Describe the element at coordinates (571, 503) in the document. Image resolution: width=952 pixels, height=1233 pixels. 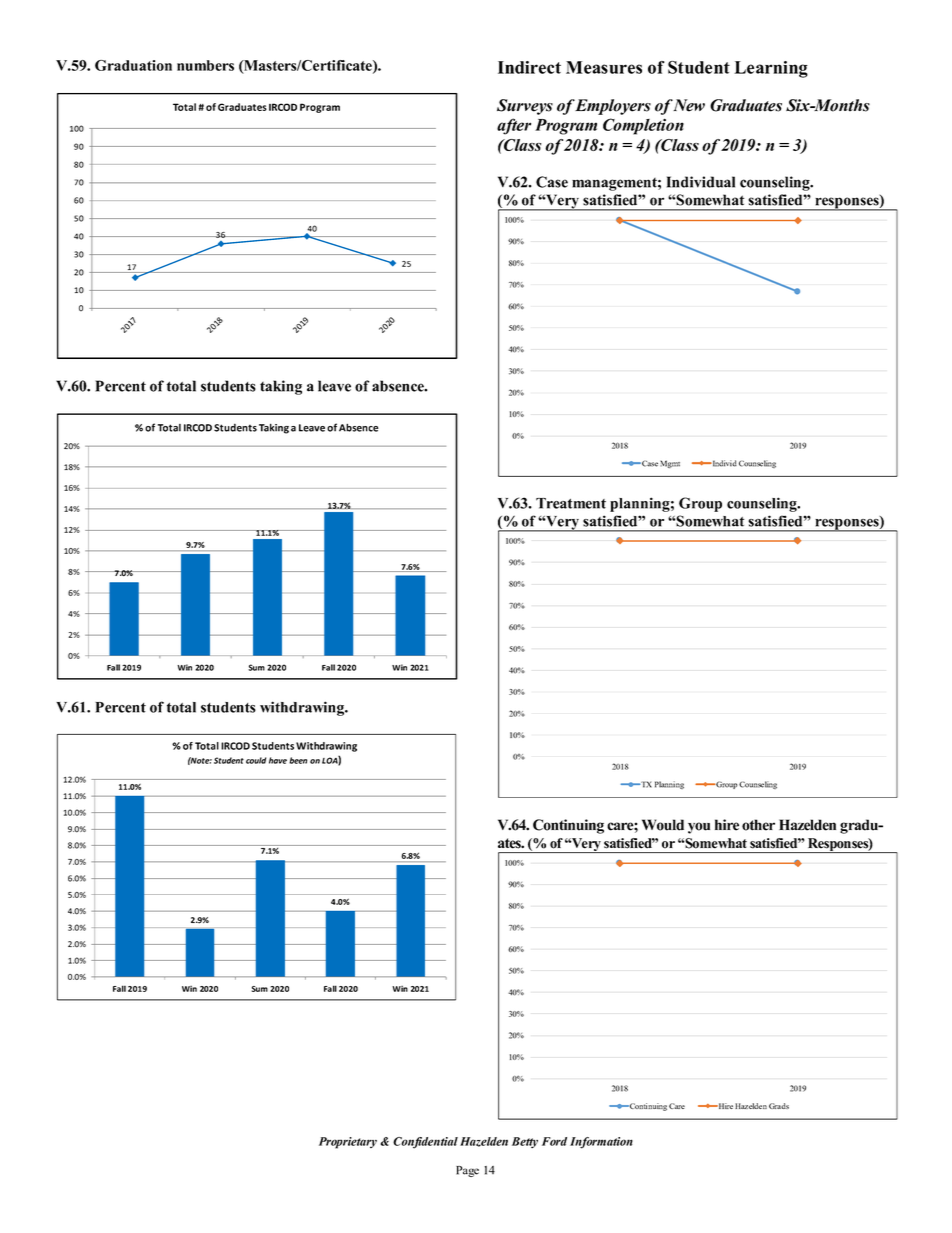
I see `Treatment` at that location.
